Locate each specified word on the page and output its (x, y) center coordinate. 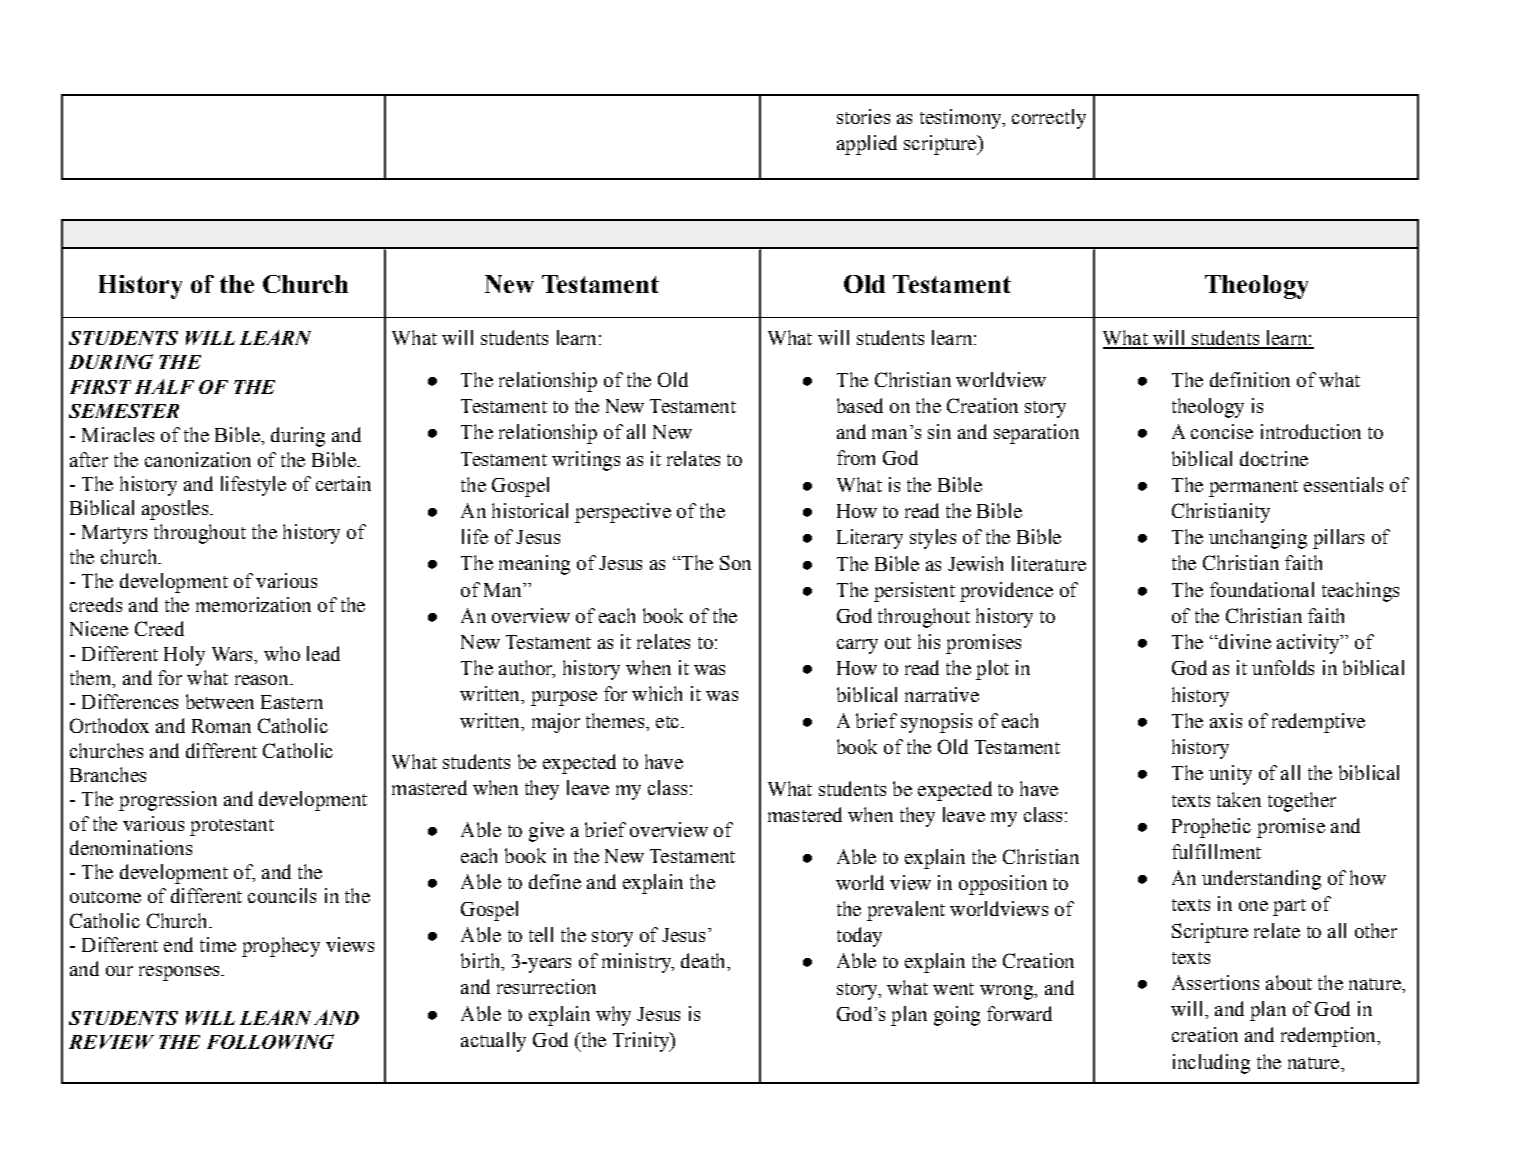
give (546, 832)
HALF (164, 386)
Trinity (642, 1042)
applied (867, 145)
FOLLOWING (270, 1041)
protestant (232, 827)
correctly (1049, 119)
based (860, 405)
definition (1250, 379)
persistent (914, 592)
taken (1239, 799)
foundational (1262, 589)
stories (863, 116)
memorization (253, 604)
